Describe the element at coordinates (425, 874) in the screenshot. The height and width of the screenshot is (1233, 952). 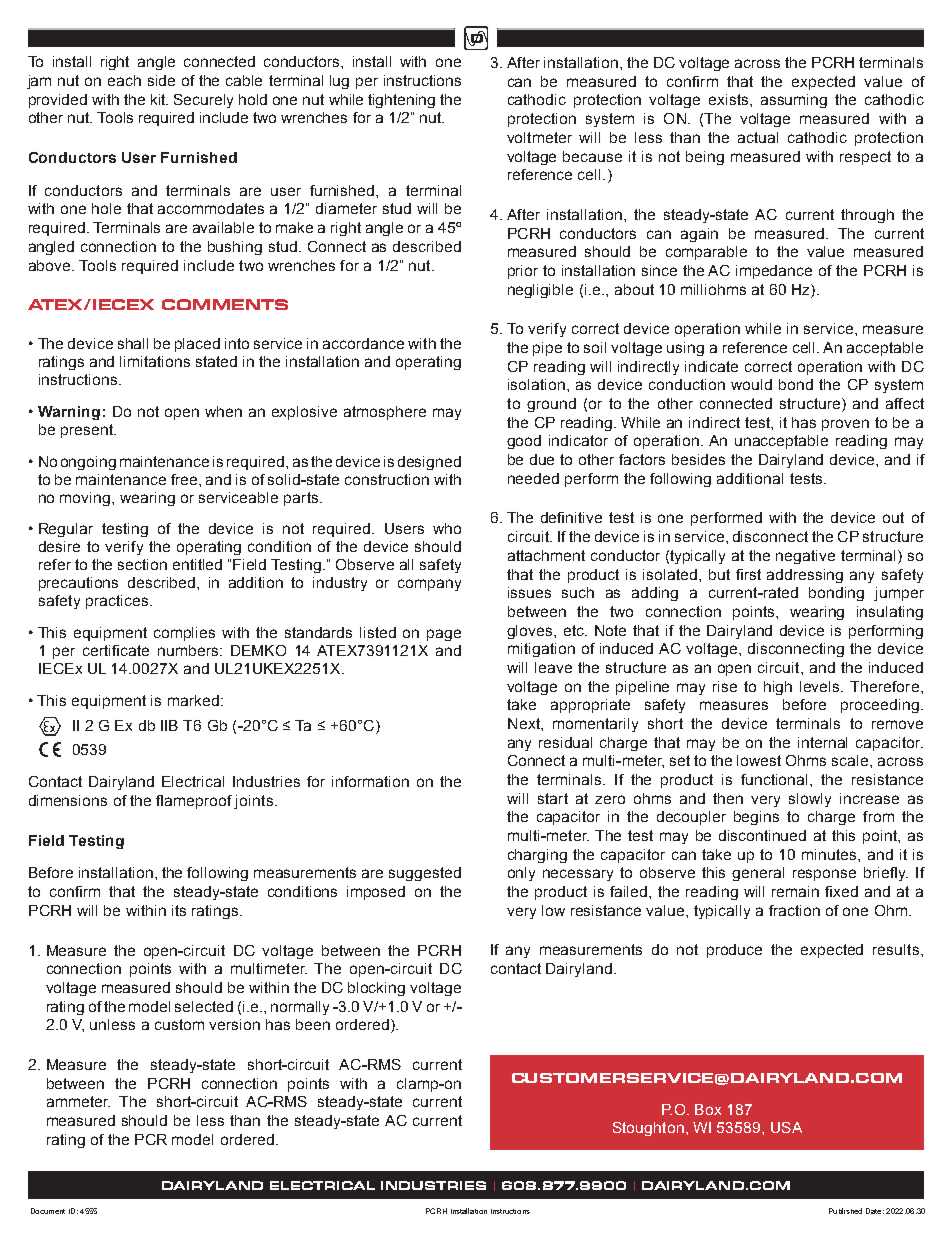
I see `suggested` at that location.
